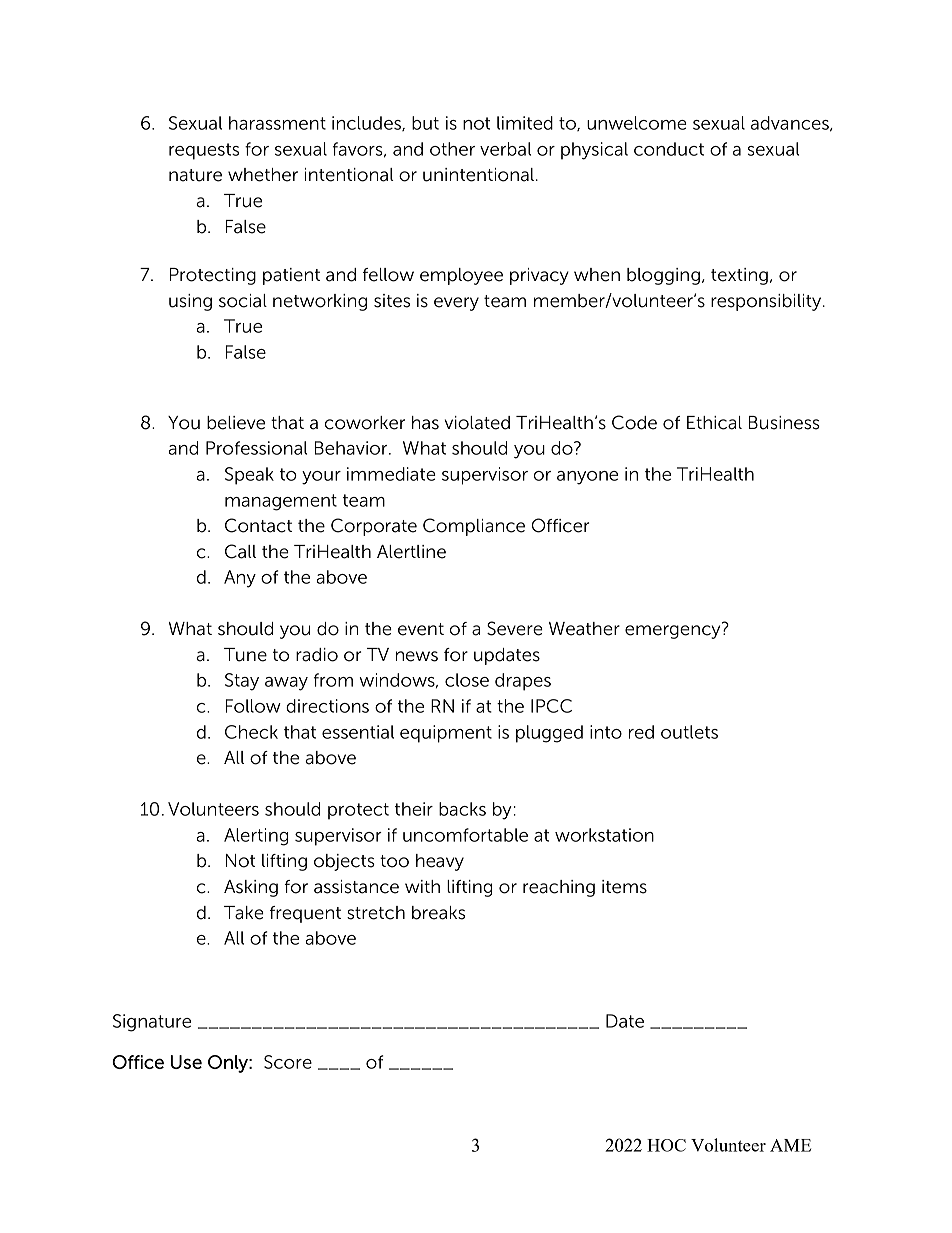 The width and height of the document is (952, 1233). I want to click on HOC, so click(666, 1145).
